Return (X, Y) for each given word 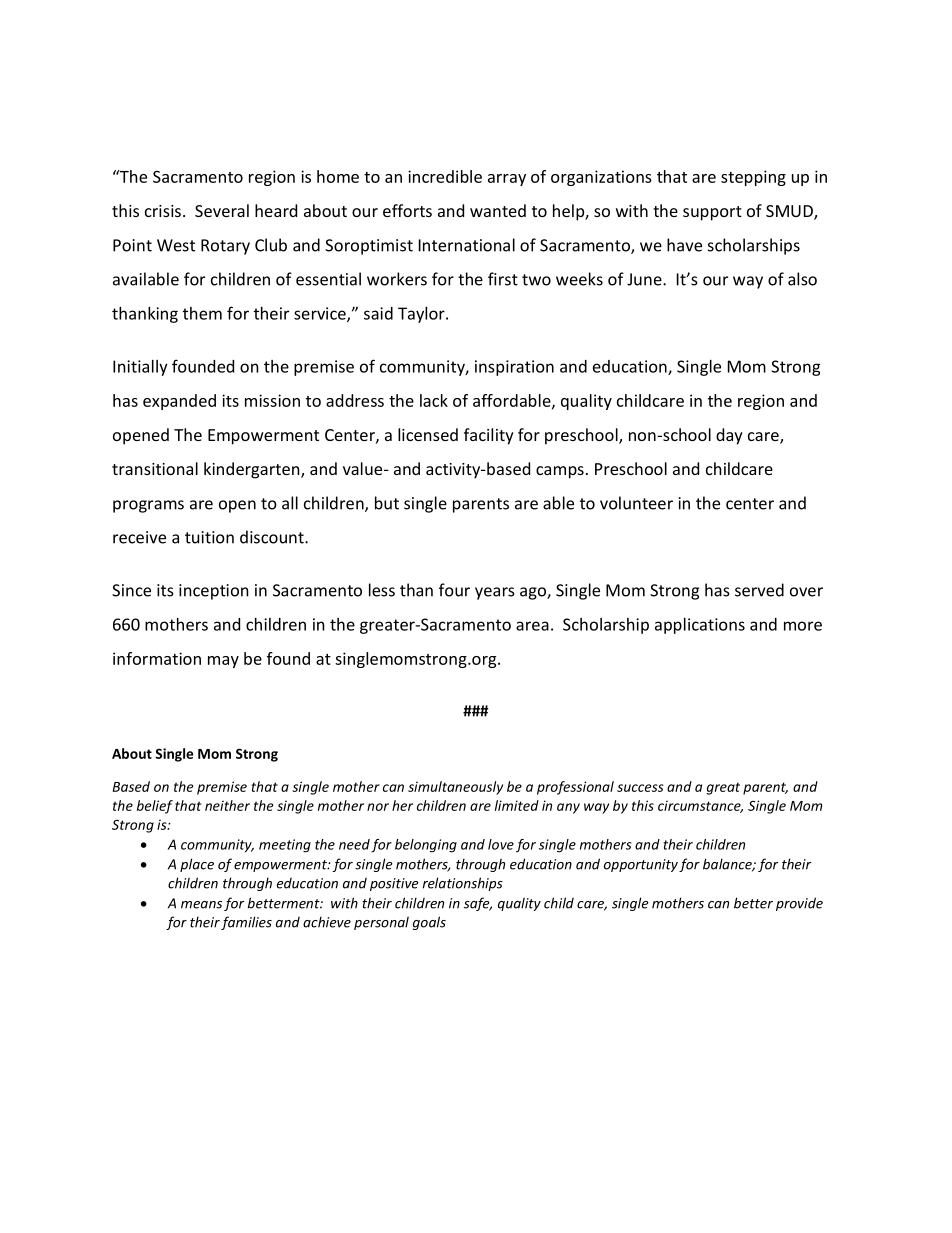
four (454, 590)
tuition (209, 537)
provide (799, 904)
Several (222, 210)
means (201, 905)
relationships (463, 884)
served (759, 590)
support (712, 213)
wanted (498, 210)
